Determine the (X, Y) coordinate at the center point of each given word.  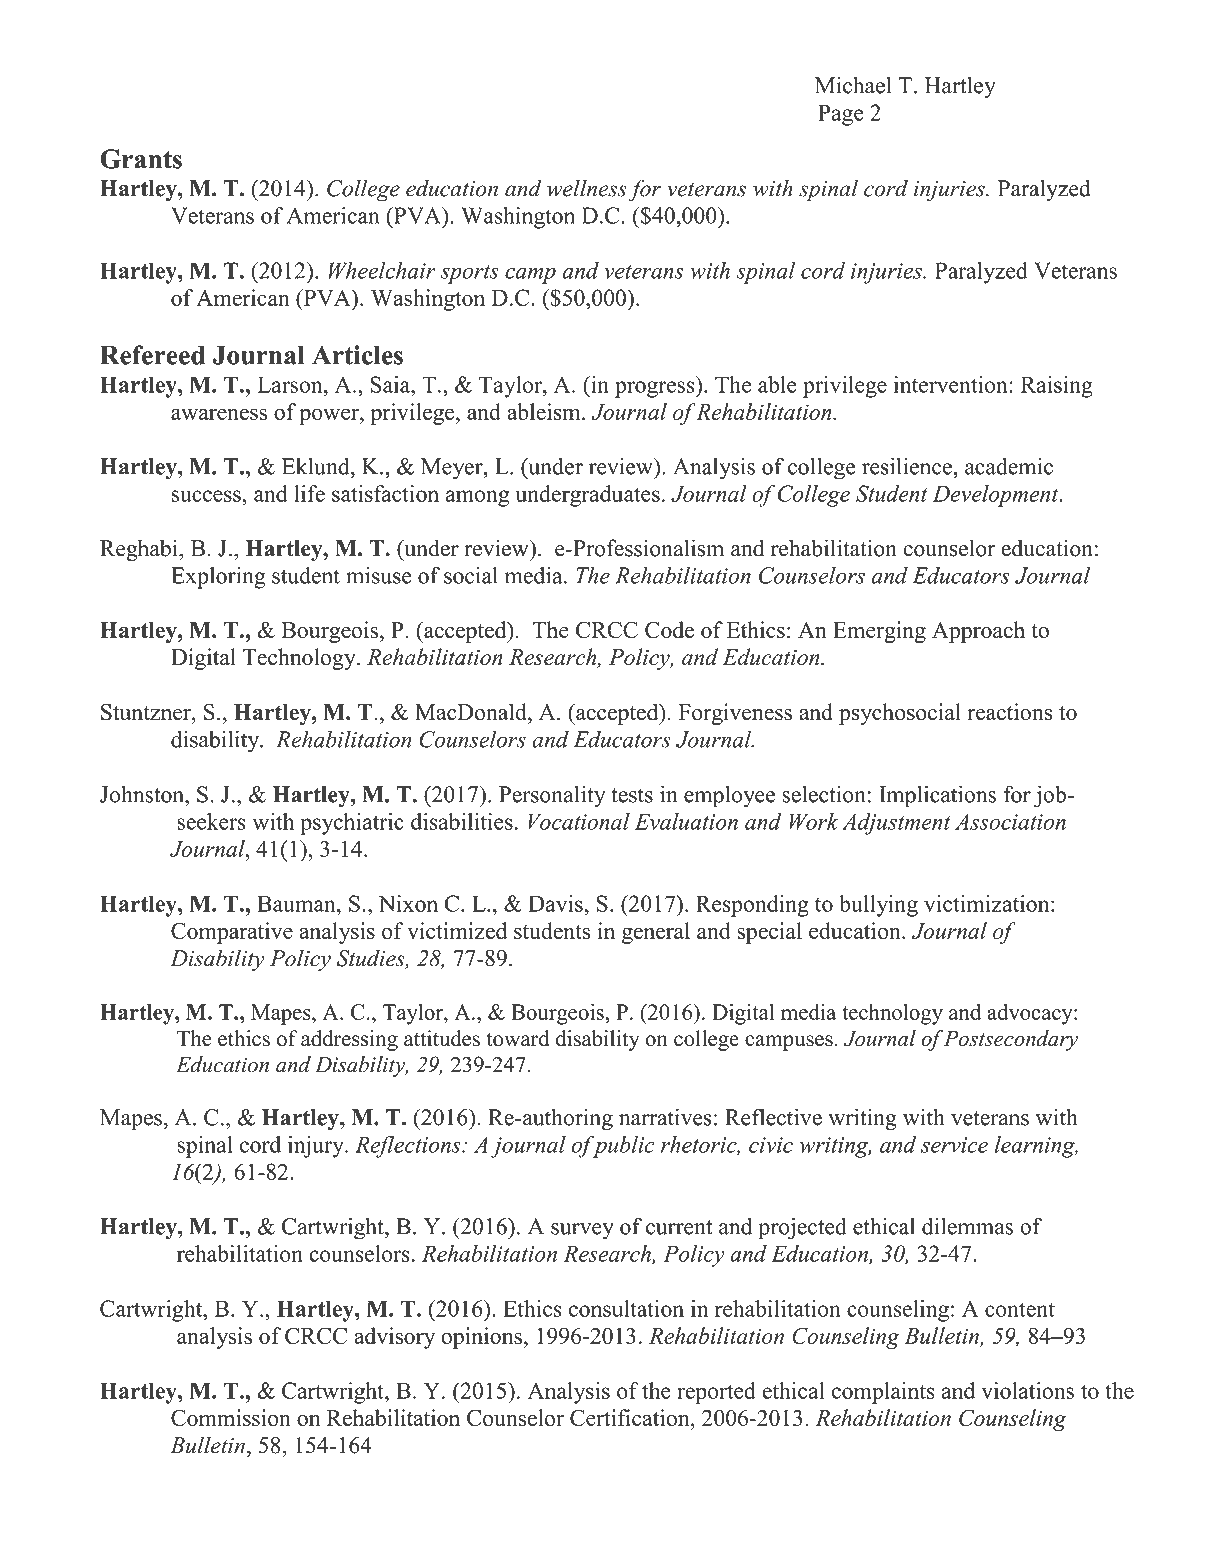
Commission (231, 1418)
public (622, 1147)
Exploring (218, 578)
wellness (587, 188)
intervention (952, 384)
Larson (291, 384)
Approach (978, 632)
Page (841, 115)
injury (317, 1147)
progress (656, 389)
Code (669, 630)
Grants (141, 159)
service (954, 1145)
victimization (988, 903)
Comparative (232, 933)
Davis (555, 903)
